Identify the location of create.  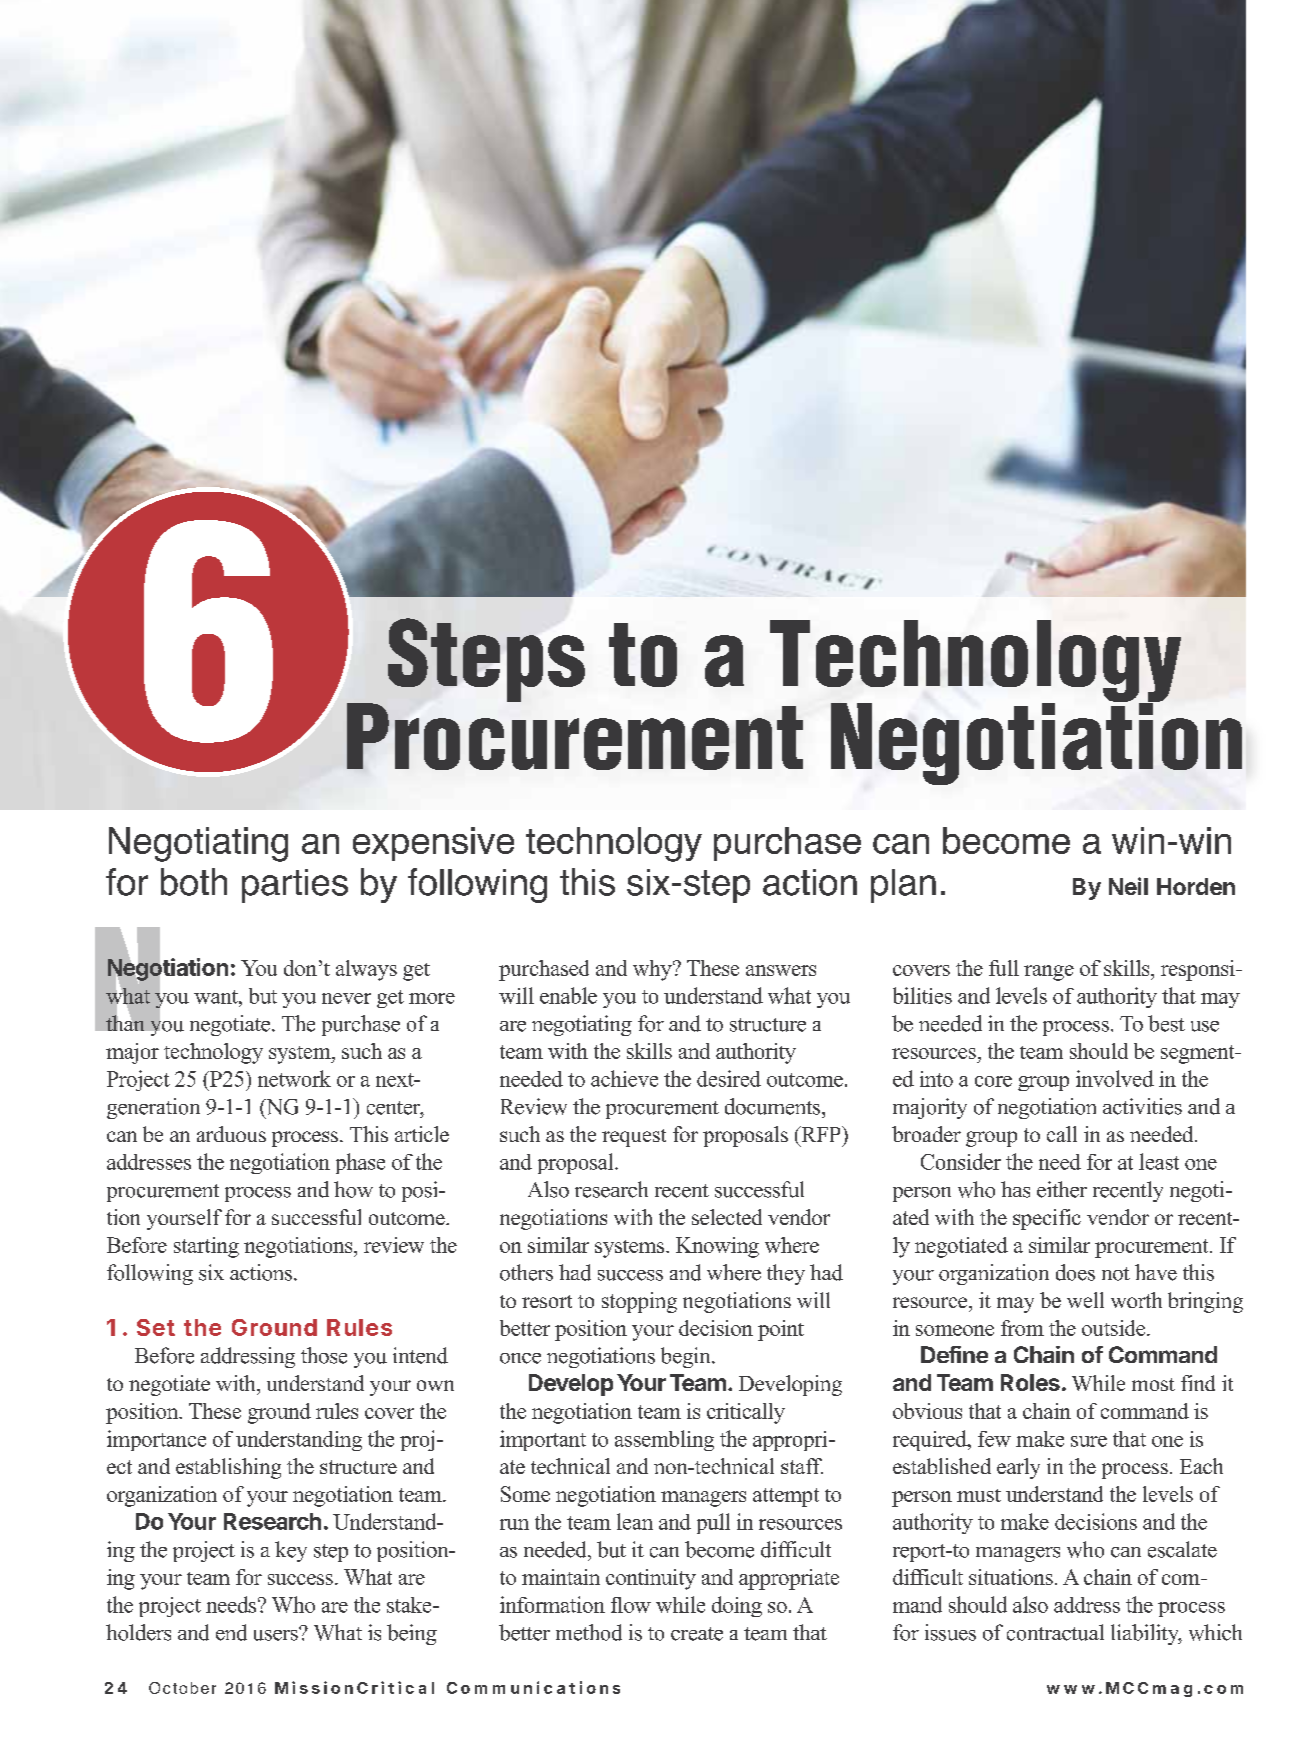
(697, 1634).
